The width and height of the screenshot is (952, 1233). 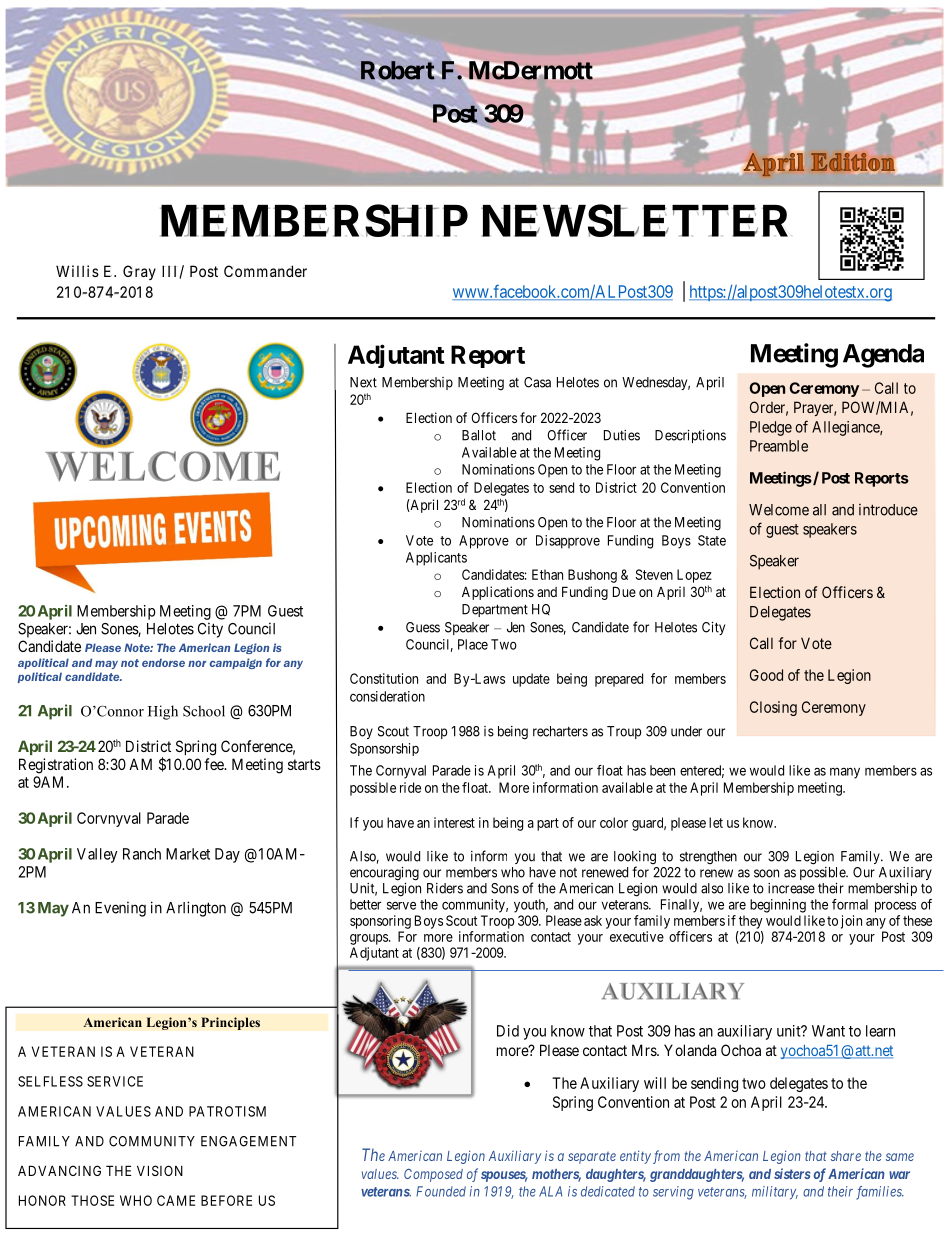 I want to click on Next, so click(x=363, y=382).
